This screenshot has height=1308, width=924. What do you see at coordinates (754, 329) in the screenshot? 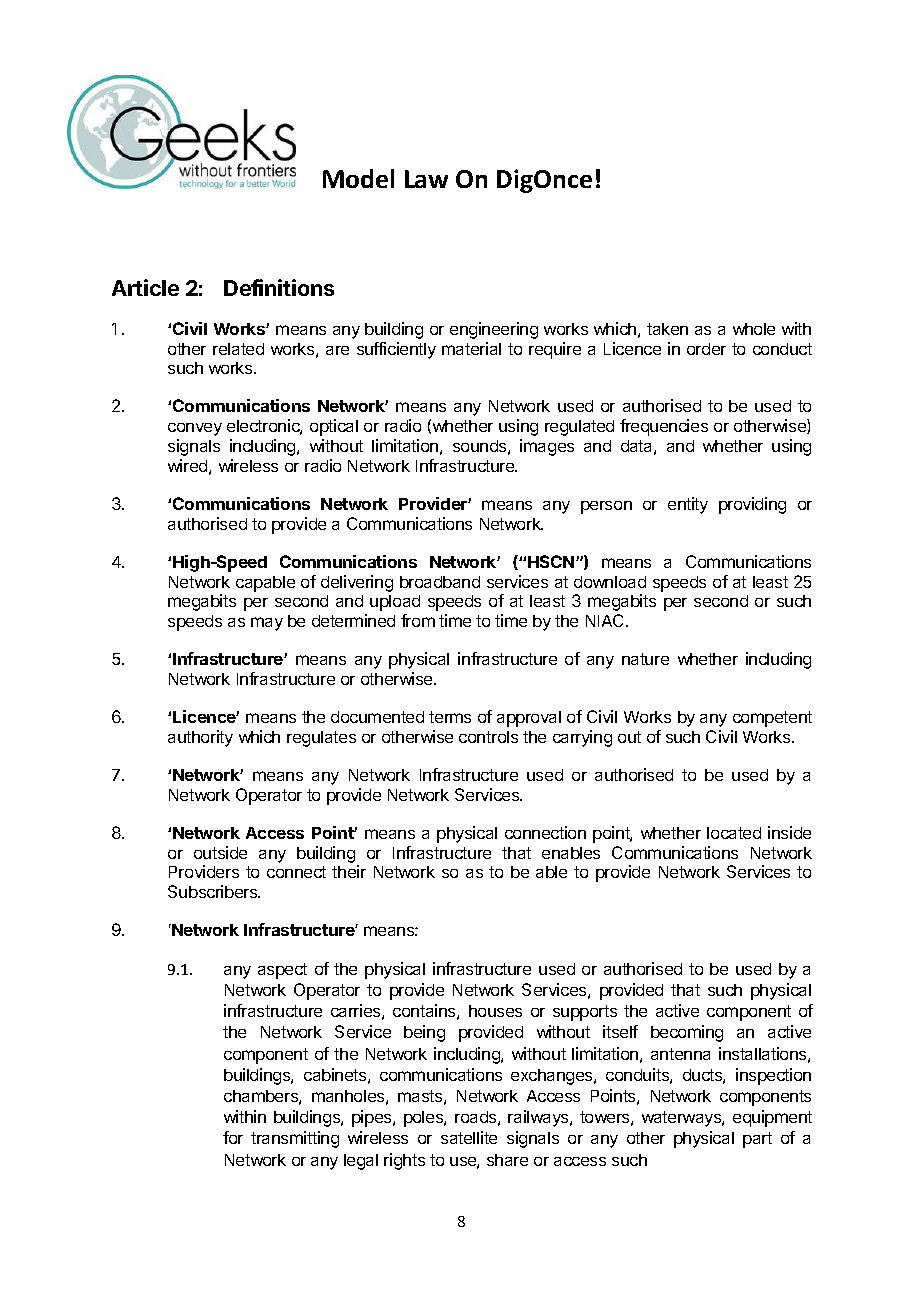
I see `whole` at bounding box center [754, 329].
